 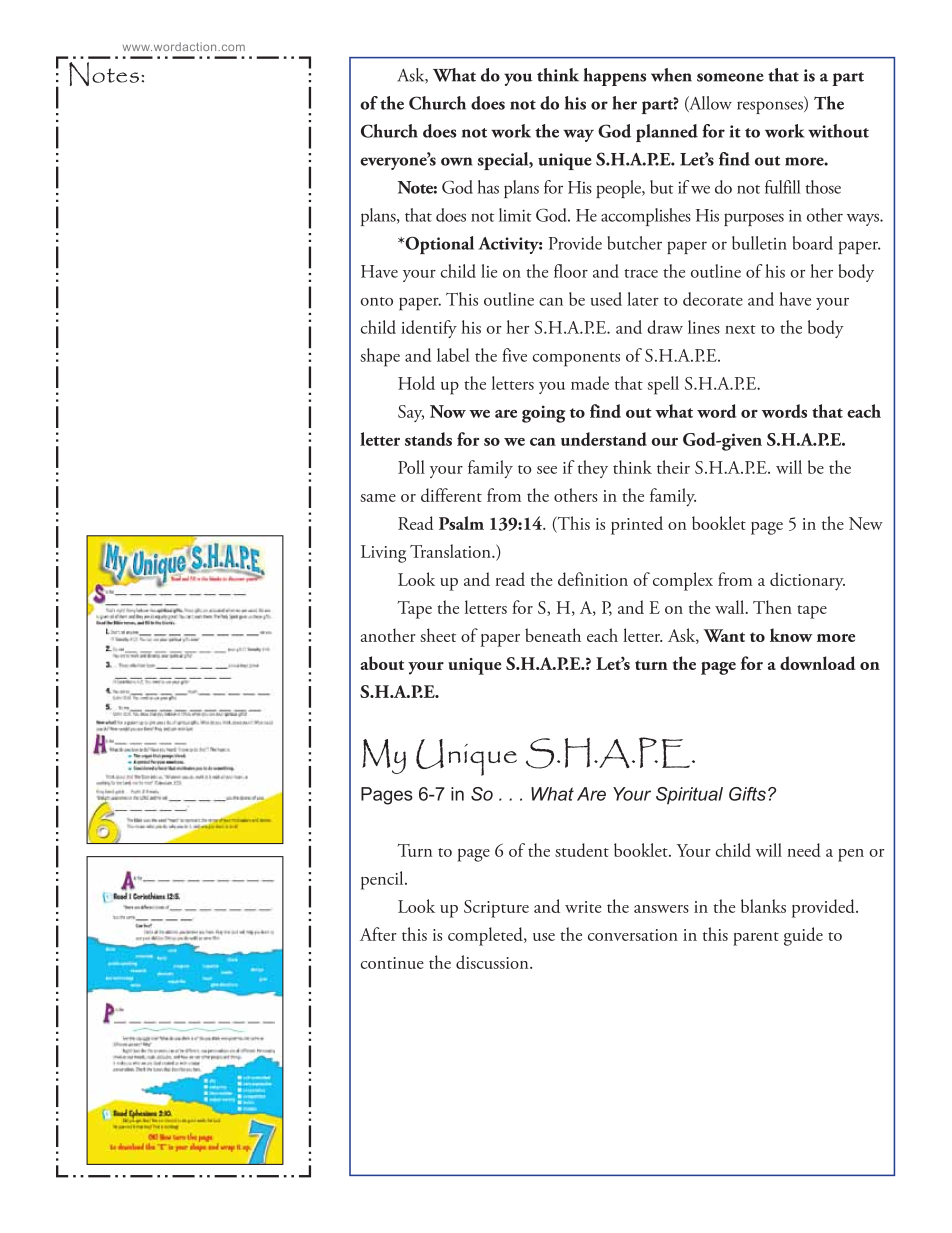 What do you see at coordinates (689, 795) in the document?
I see `Spiritual` at bounding box center [689, 795].
